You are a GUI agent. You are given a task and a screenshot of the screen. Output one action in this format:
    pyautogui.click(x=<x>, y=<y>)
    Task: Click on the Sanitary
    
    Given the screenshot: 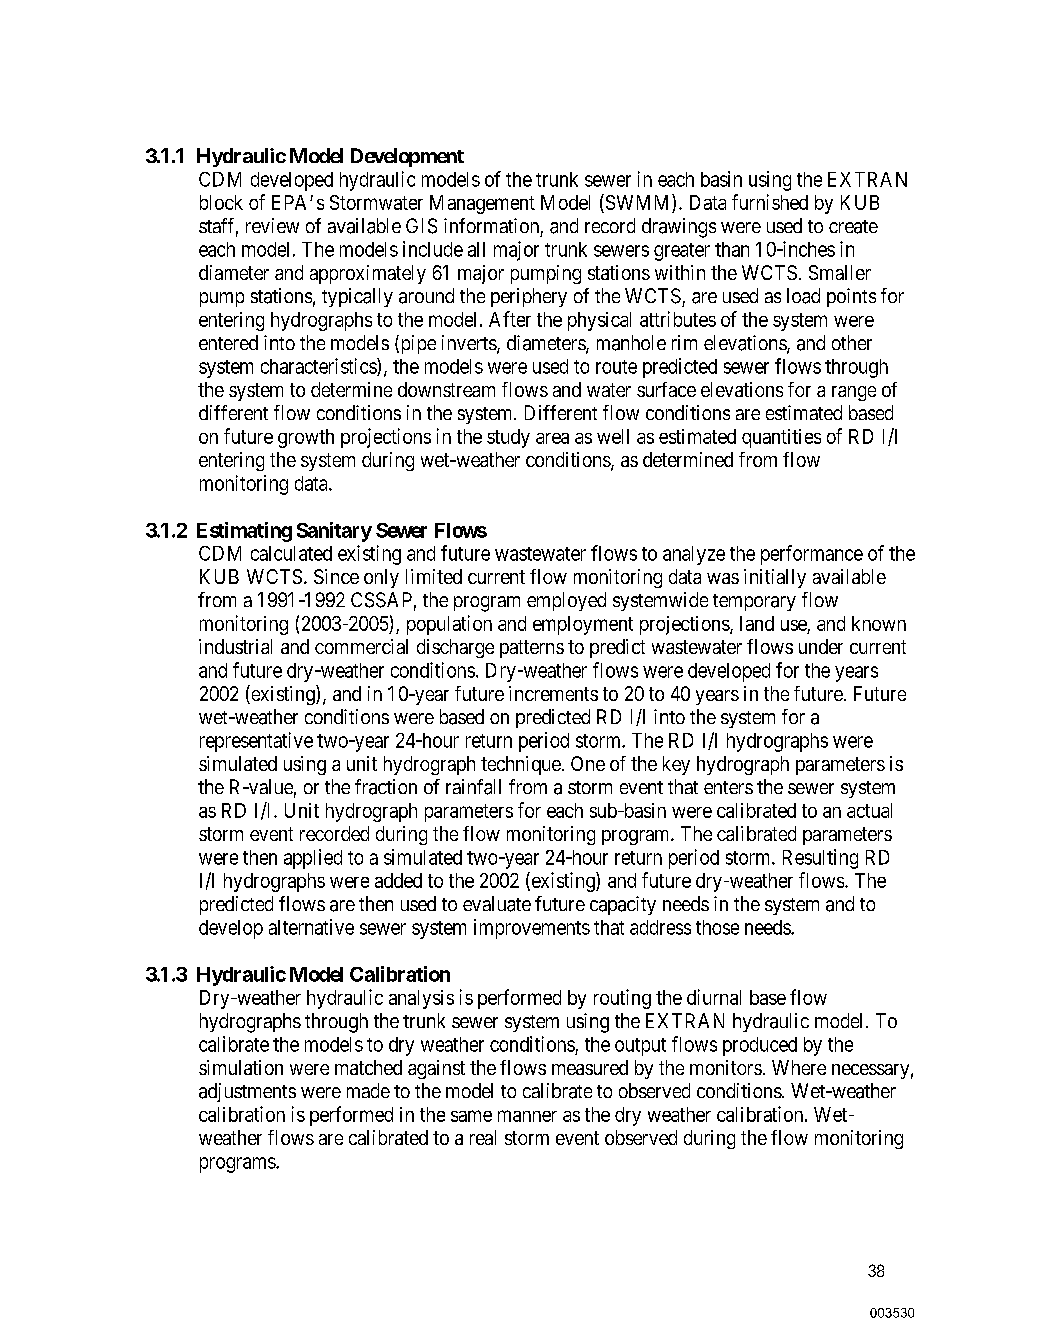 What is the action you would take?
    pyautogui.click(x=334, y=532)
